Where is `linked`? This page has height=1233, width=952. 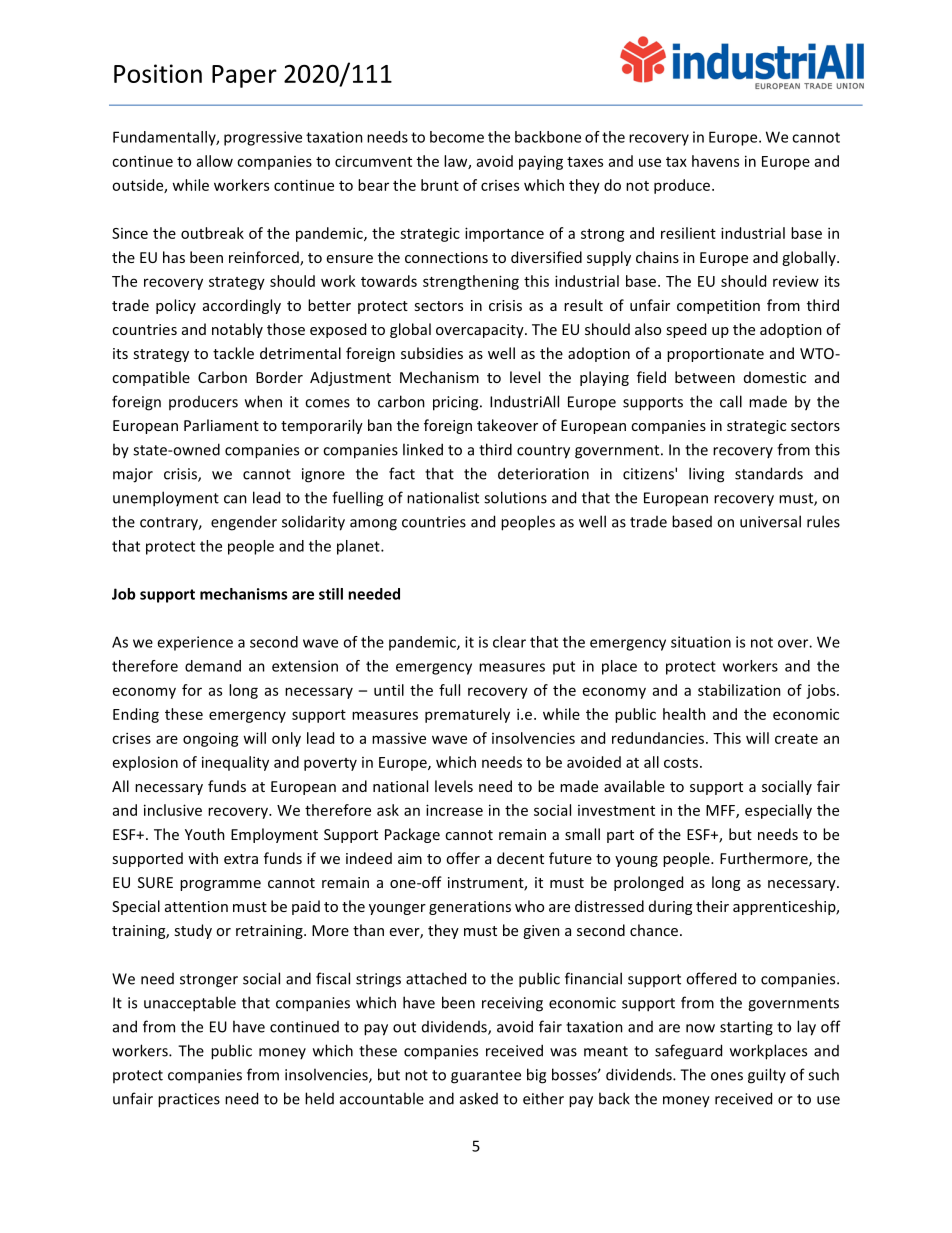
linked is located at coordinates (423, 449).
